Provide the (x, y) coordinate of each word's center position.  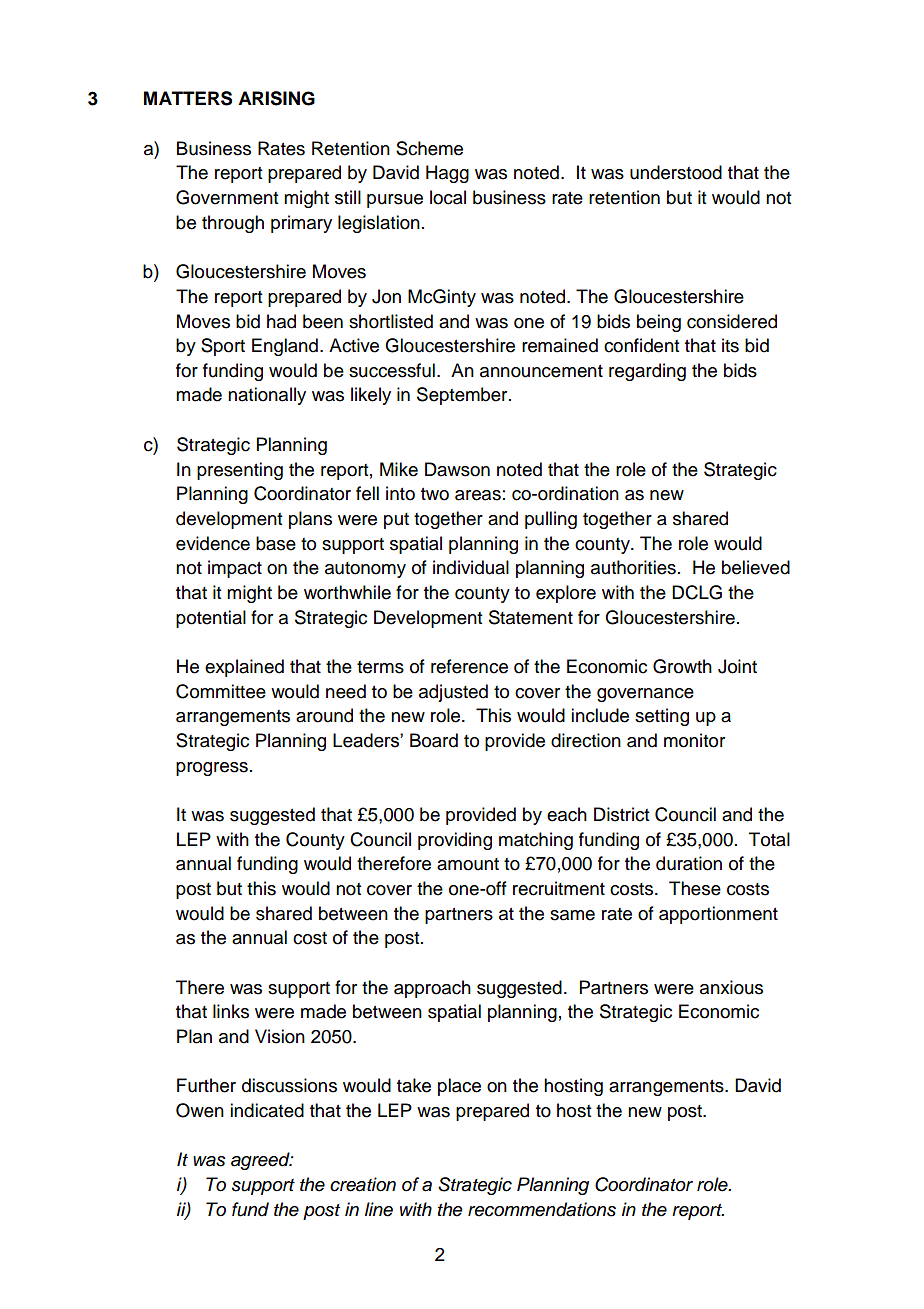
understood (676, 172)
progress (212, 769)
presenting (240, 471)
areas (478, 495)
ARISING (276, 98)
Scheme (429, 148)
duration (689, 863)
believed (756, 567)
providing (455, 841)
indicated (267, 1110)
